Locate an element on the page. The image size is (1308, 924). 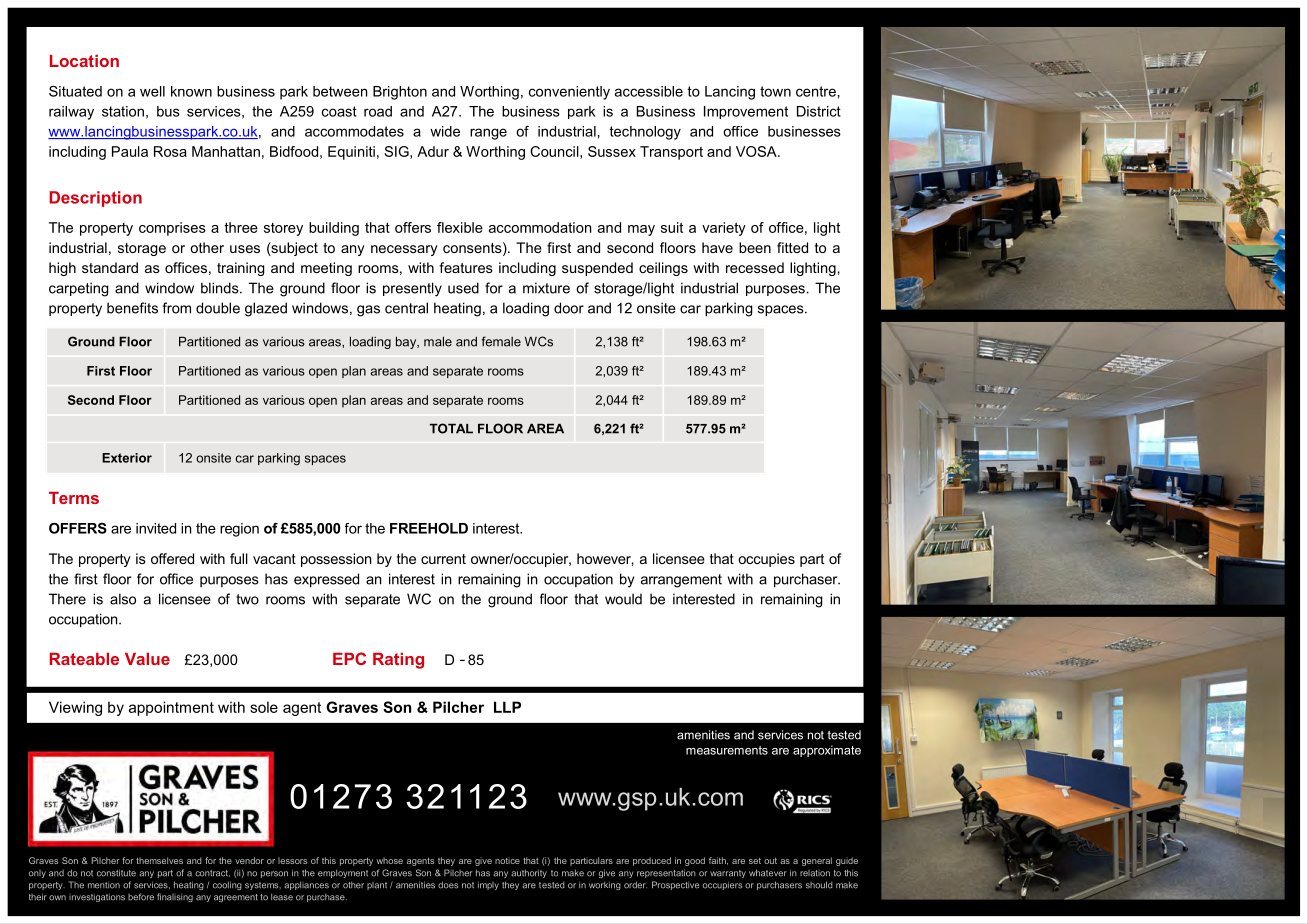
well is located at coordinates (152, 91).
